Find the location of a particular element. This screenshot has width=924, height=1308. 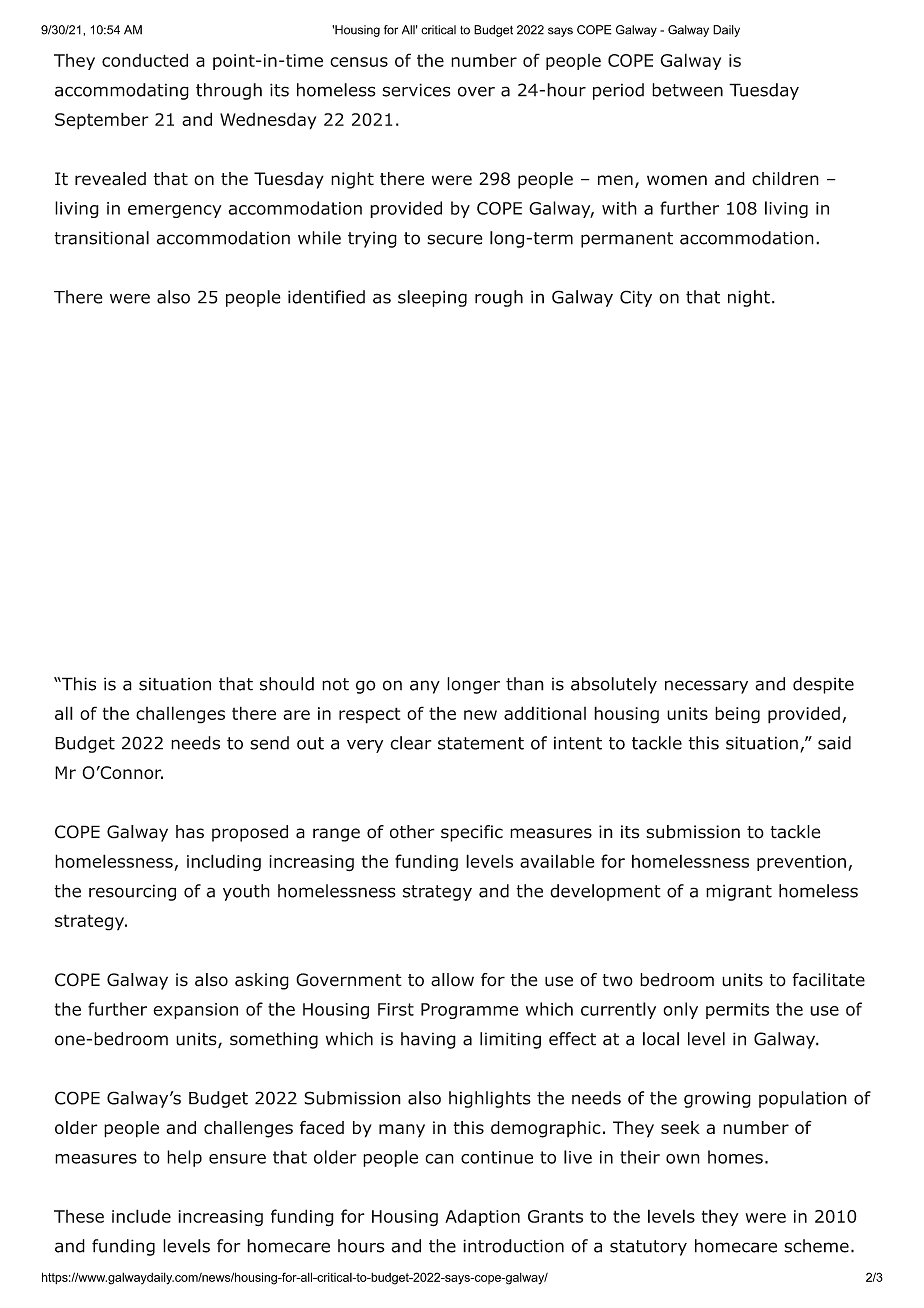

accommodating is located at coordinates (122, 91).
